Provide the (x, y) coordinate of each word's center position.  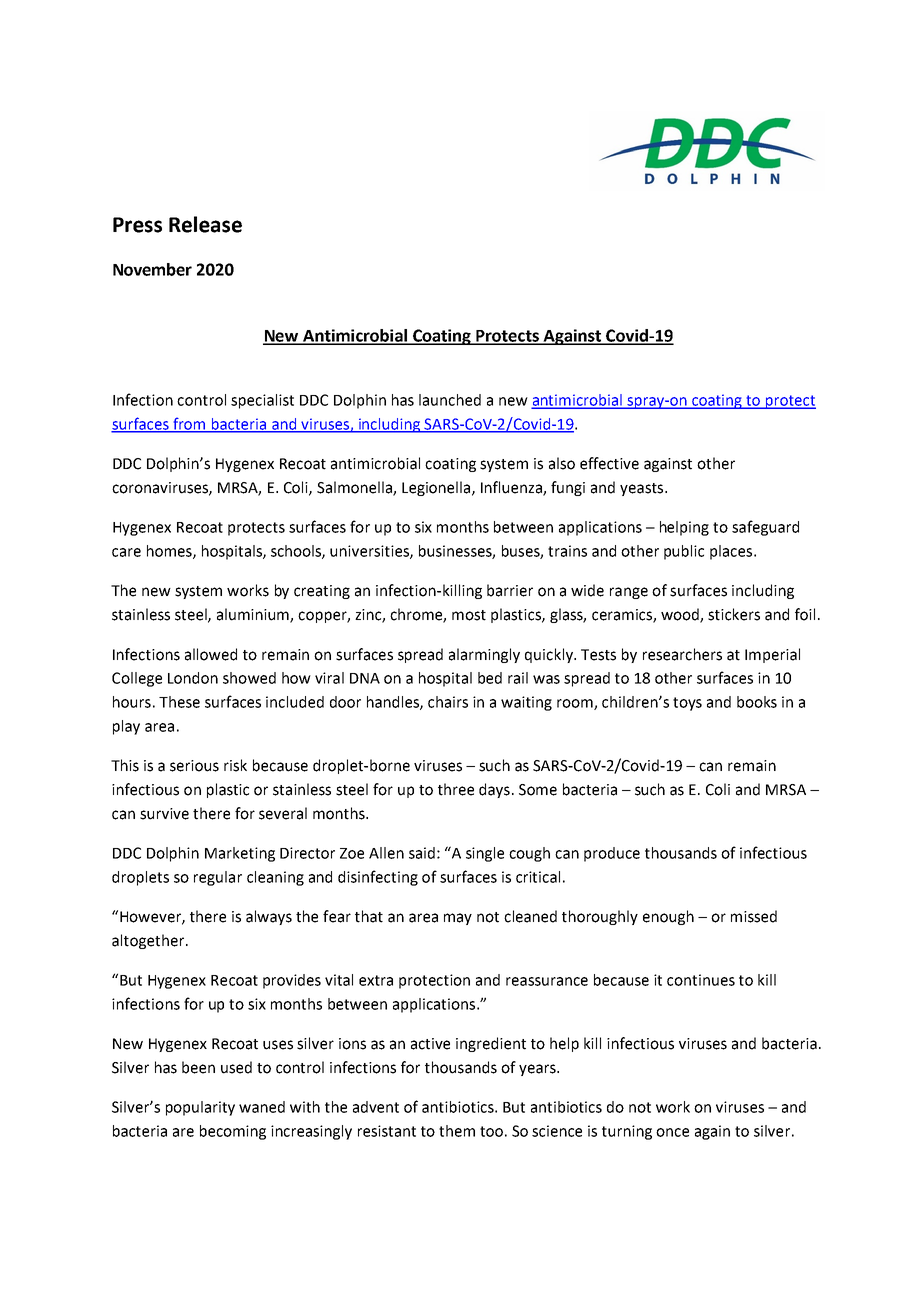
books (757, 702)
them (457, 1131)
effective (609, 463)
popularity (200, 1108)
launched (450, 400)
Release (205, 224)
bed (490, 678)
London (193, 678)
